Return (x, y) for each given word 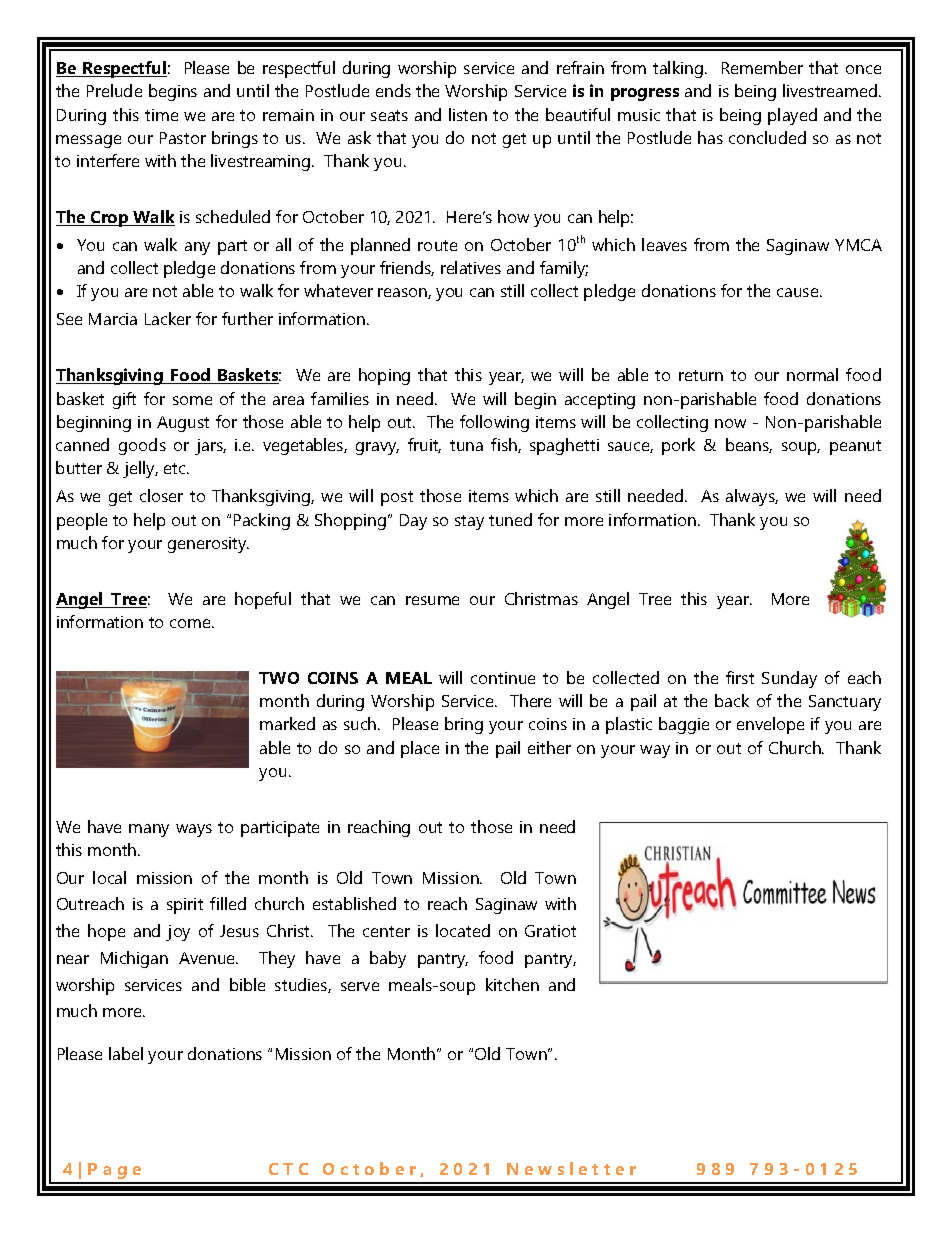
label (126, 1053)
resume (432, 600)
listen (468, 114)
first (740, 677)
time (161, 115)
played (792, 116)
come (191, 623)
